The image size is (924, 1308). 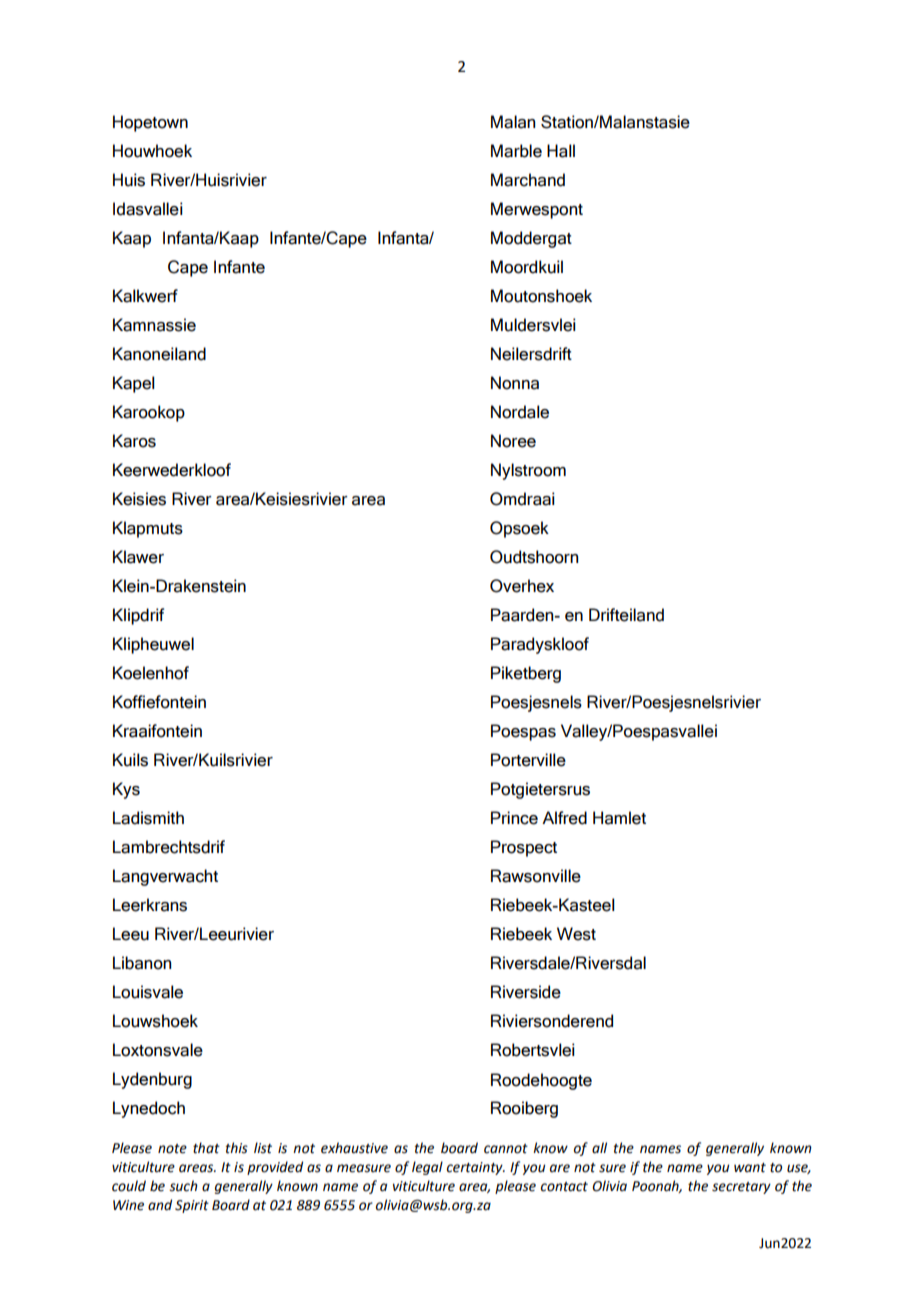 I want to click on that, so click(x=206, y=1148).
